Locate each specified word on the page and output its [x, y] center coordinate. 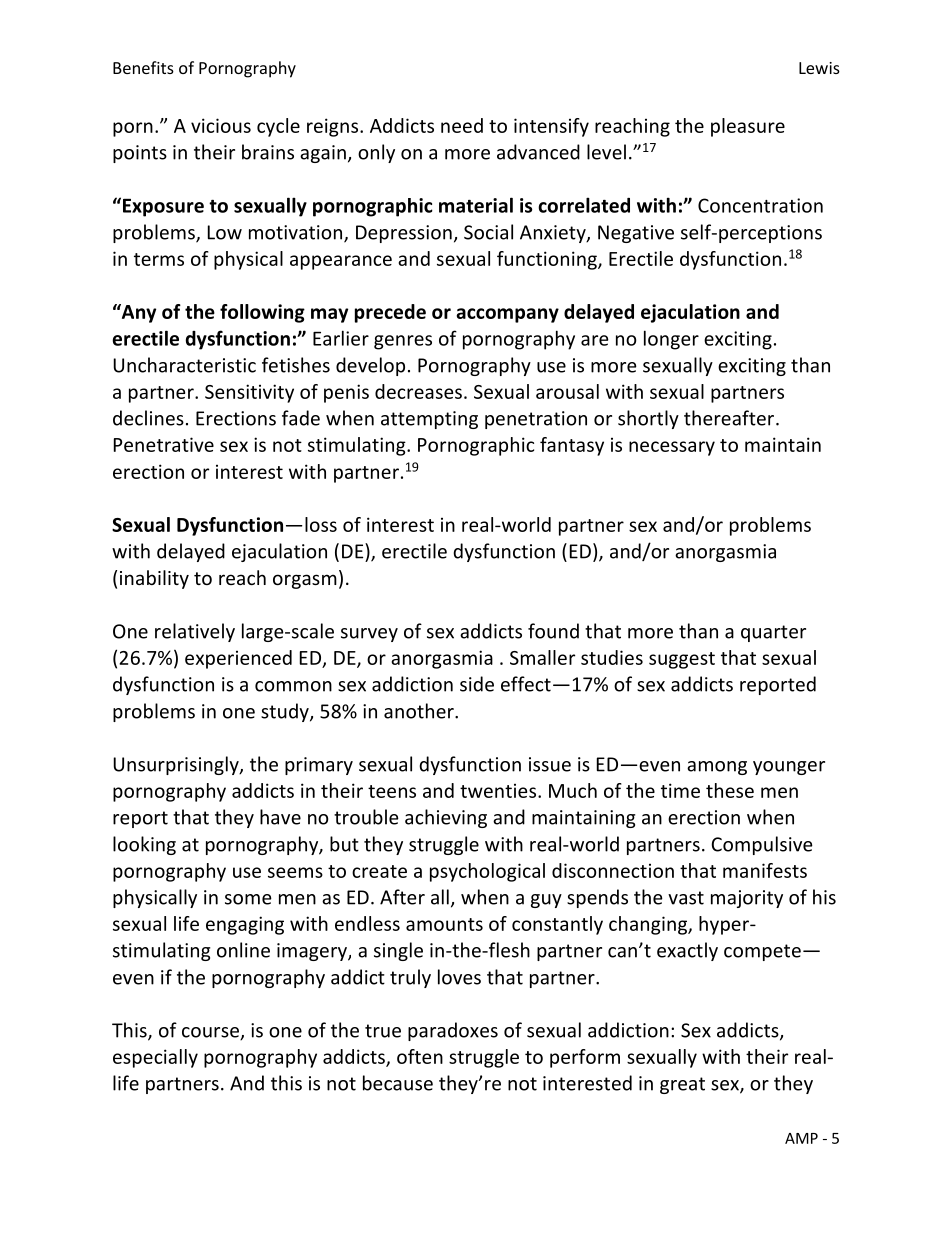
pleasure [748, 127]
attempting [429, 420]
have [280, 817]
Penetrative [164, 444]
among [717, 768]
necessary [672, 448]
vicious [221, 125]
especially [155, 1058]
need [462, 125]
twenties [498, 791]
